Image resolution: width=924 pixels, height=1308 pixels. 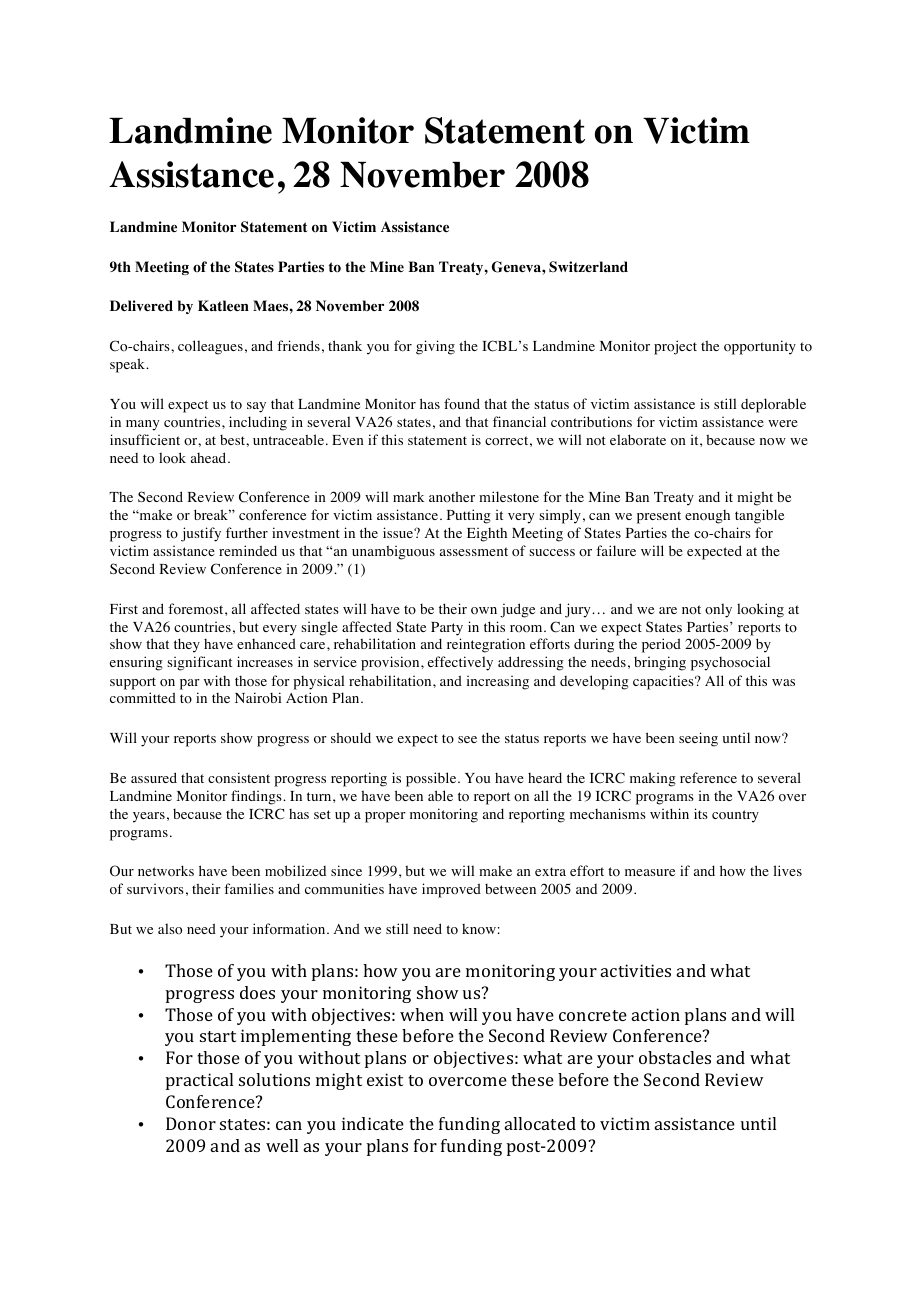 What do you see at coordinates (210, 457) in the screenshot?
I see `ahead` at bounding box center [210, 457].
